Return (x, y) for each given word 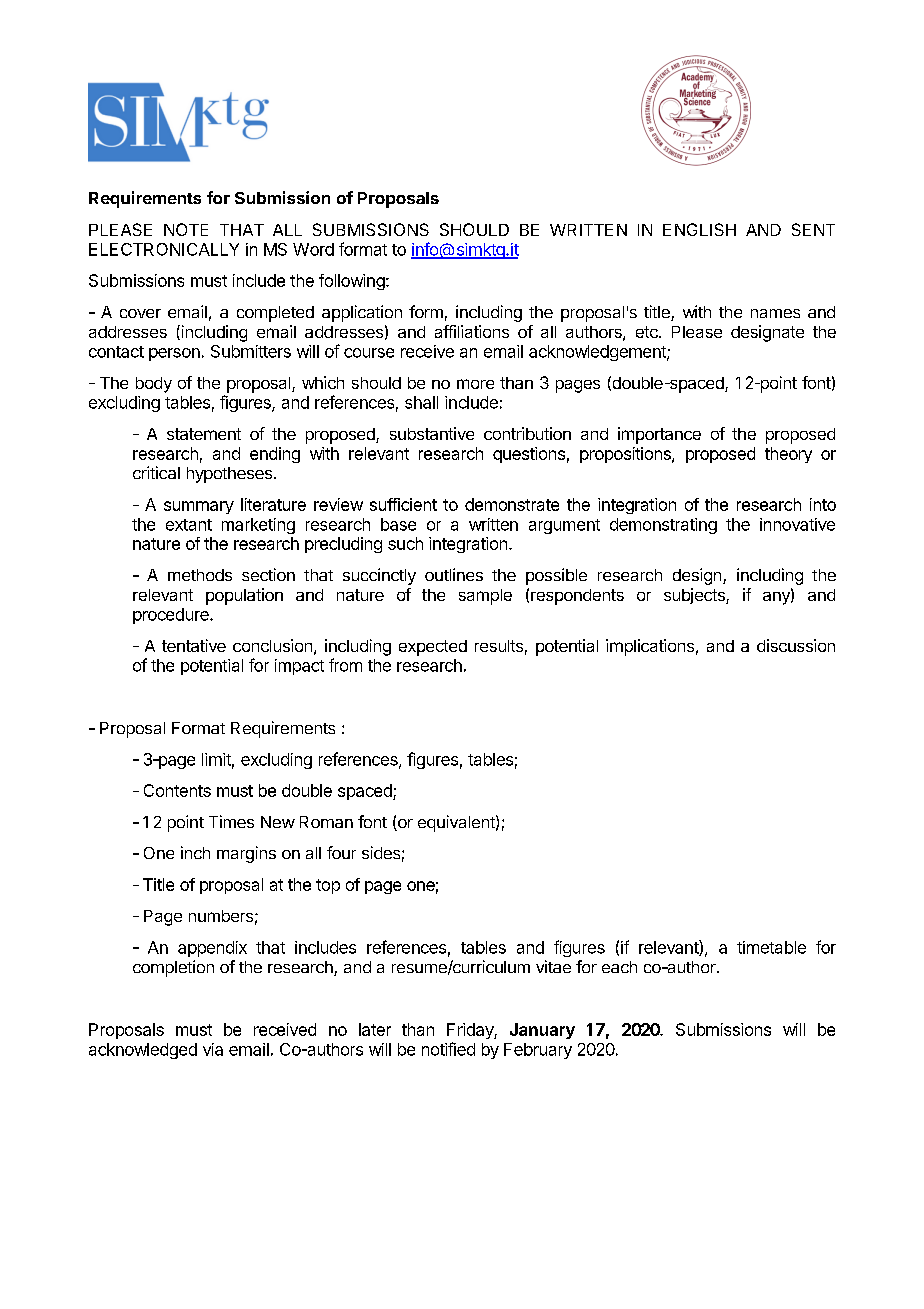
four (341, 852)
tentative (194, 645)
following (352, 282)
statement (204, 434)
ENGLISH (699, 229)
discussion (796, 645)
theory (788, 455)
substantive (432, 433)
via (213, 1049)
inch (195, 852)
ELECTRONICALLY (164, 249)
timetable (771, 947)
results (499, 646)
